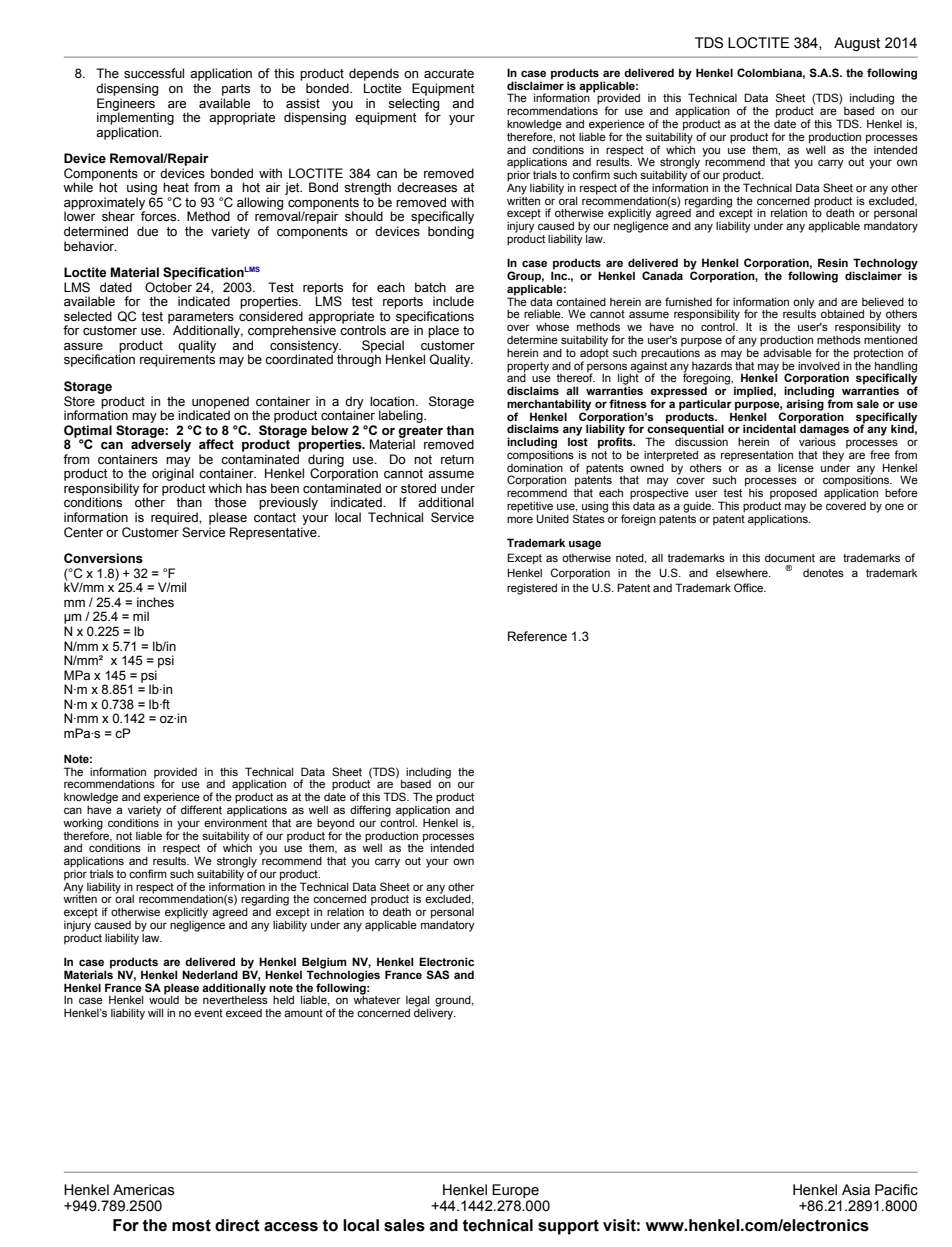  I want to click on license, so click(796, 467).
